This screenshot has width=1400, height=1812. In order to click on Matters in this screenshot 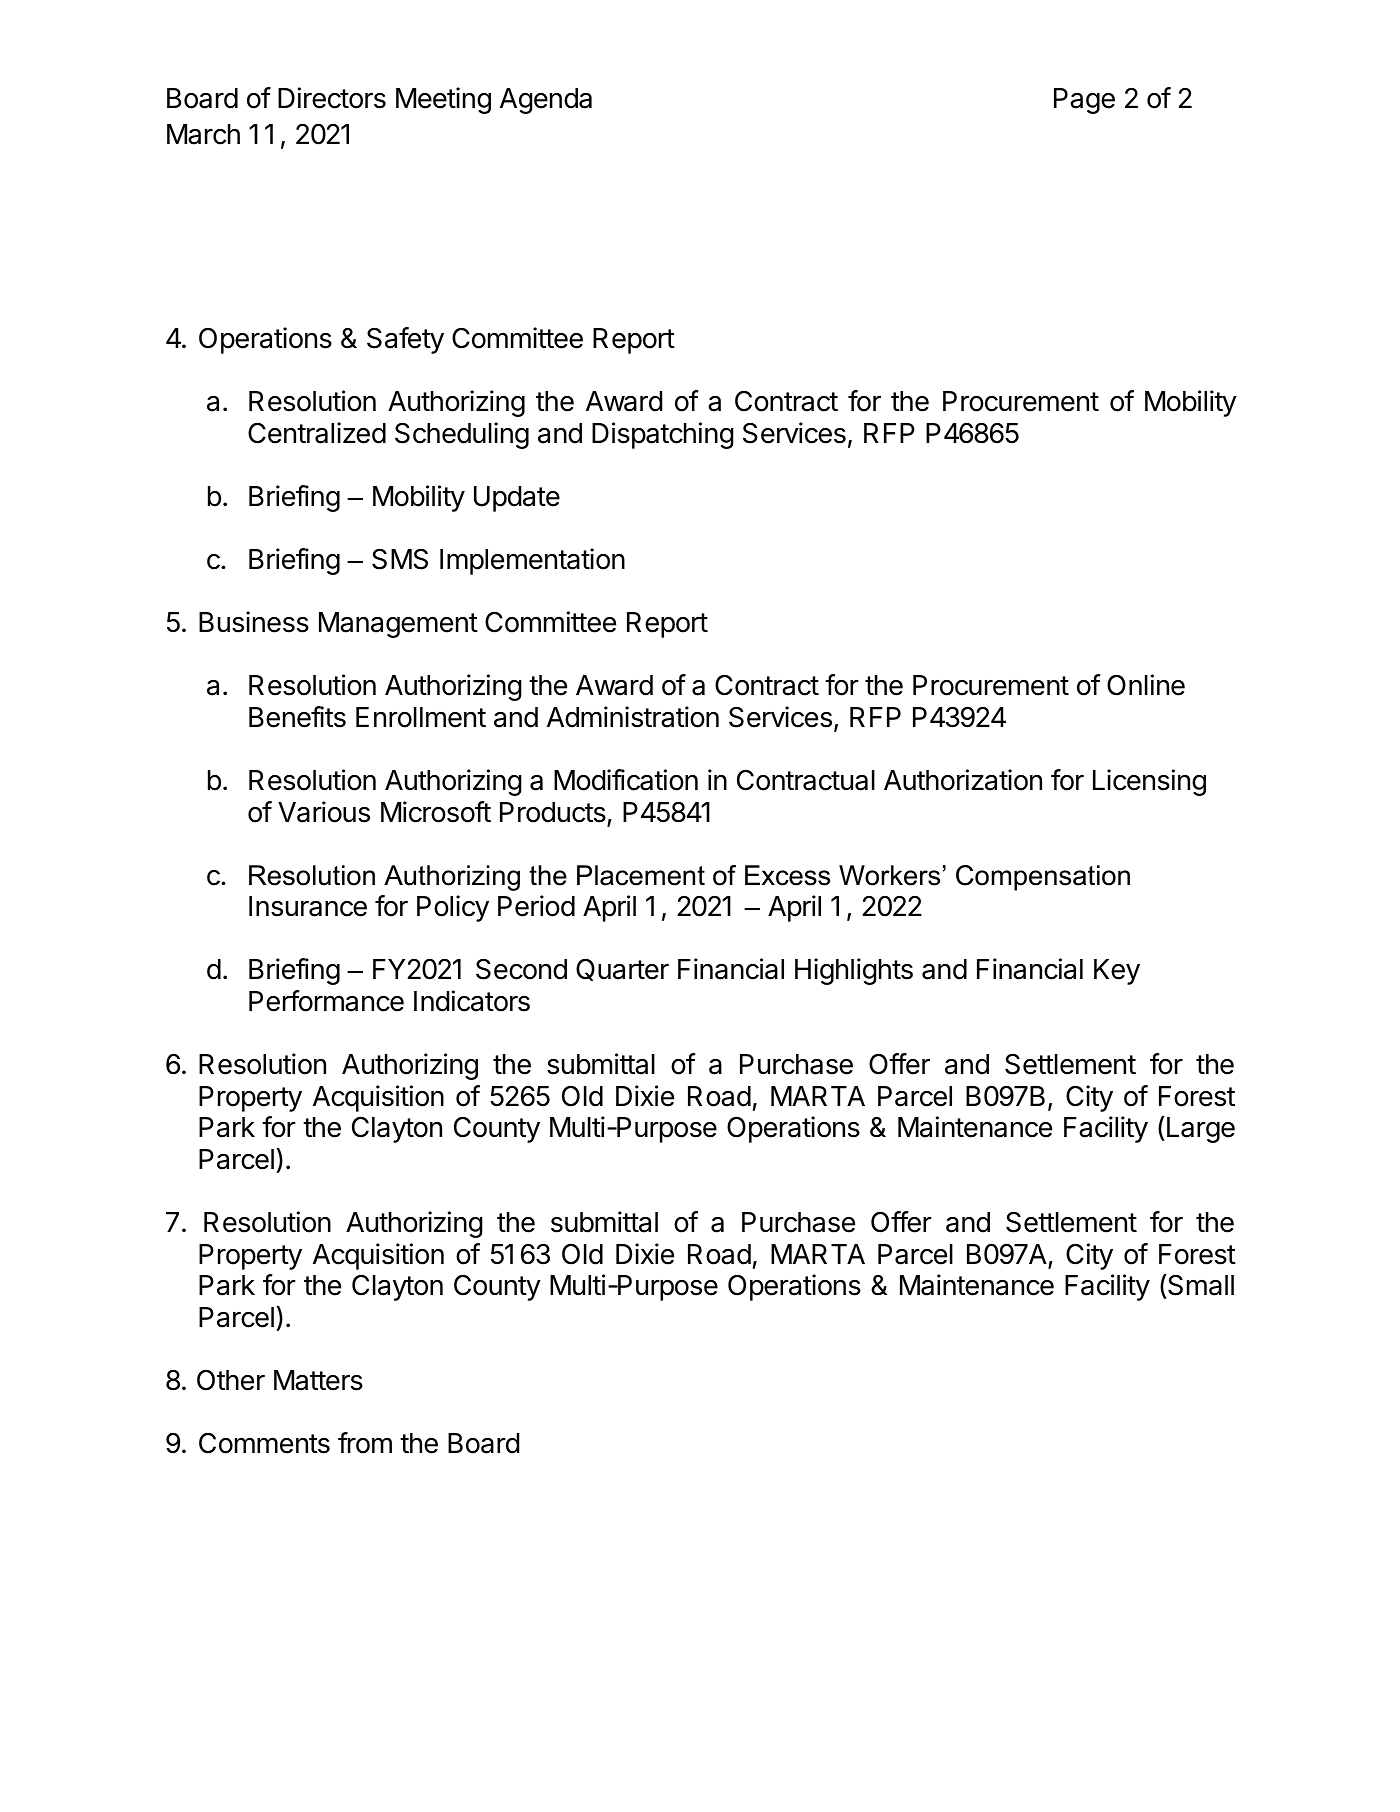, I will do `click(318, 1380)`.
